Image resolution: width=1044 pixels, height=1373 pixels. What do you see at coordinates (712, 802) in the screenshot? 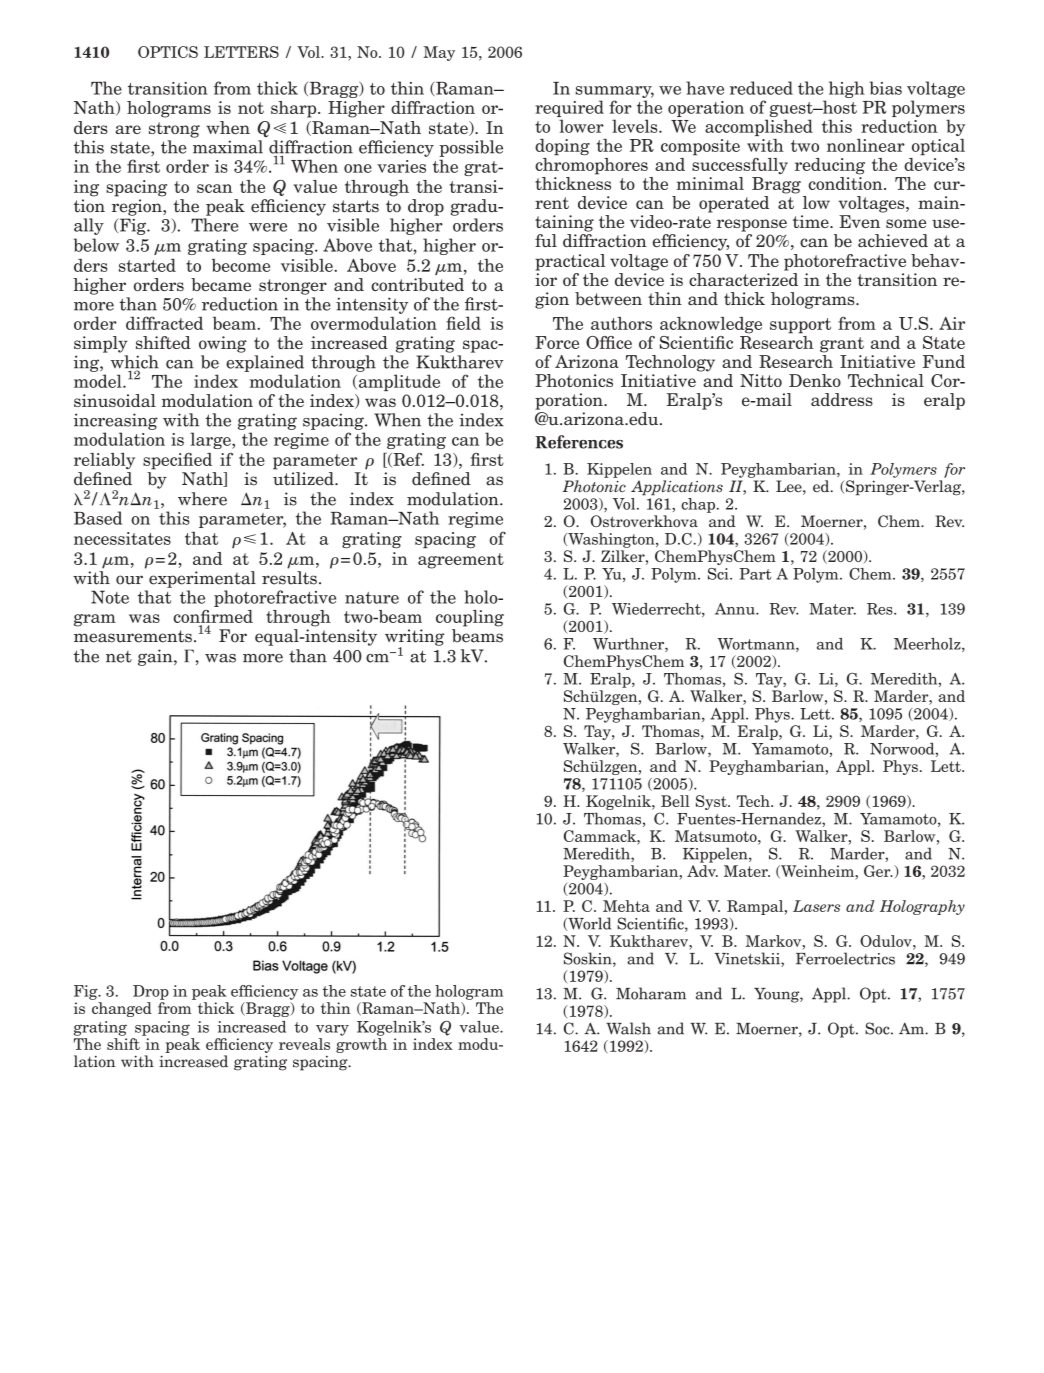
I see `Syst` at bounding box center [712, 802].
